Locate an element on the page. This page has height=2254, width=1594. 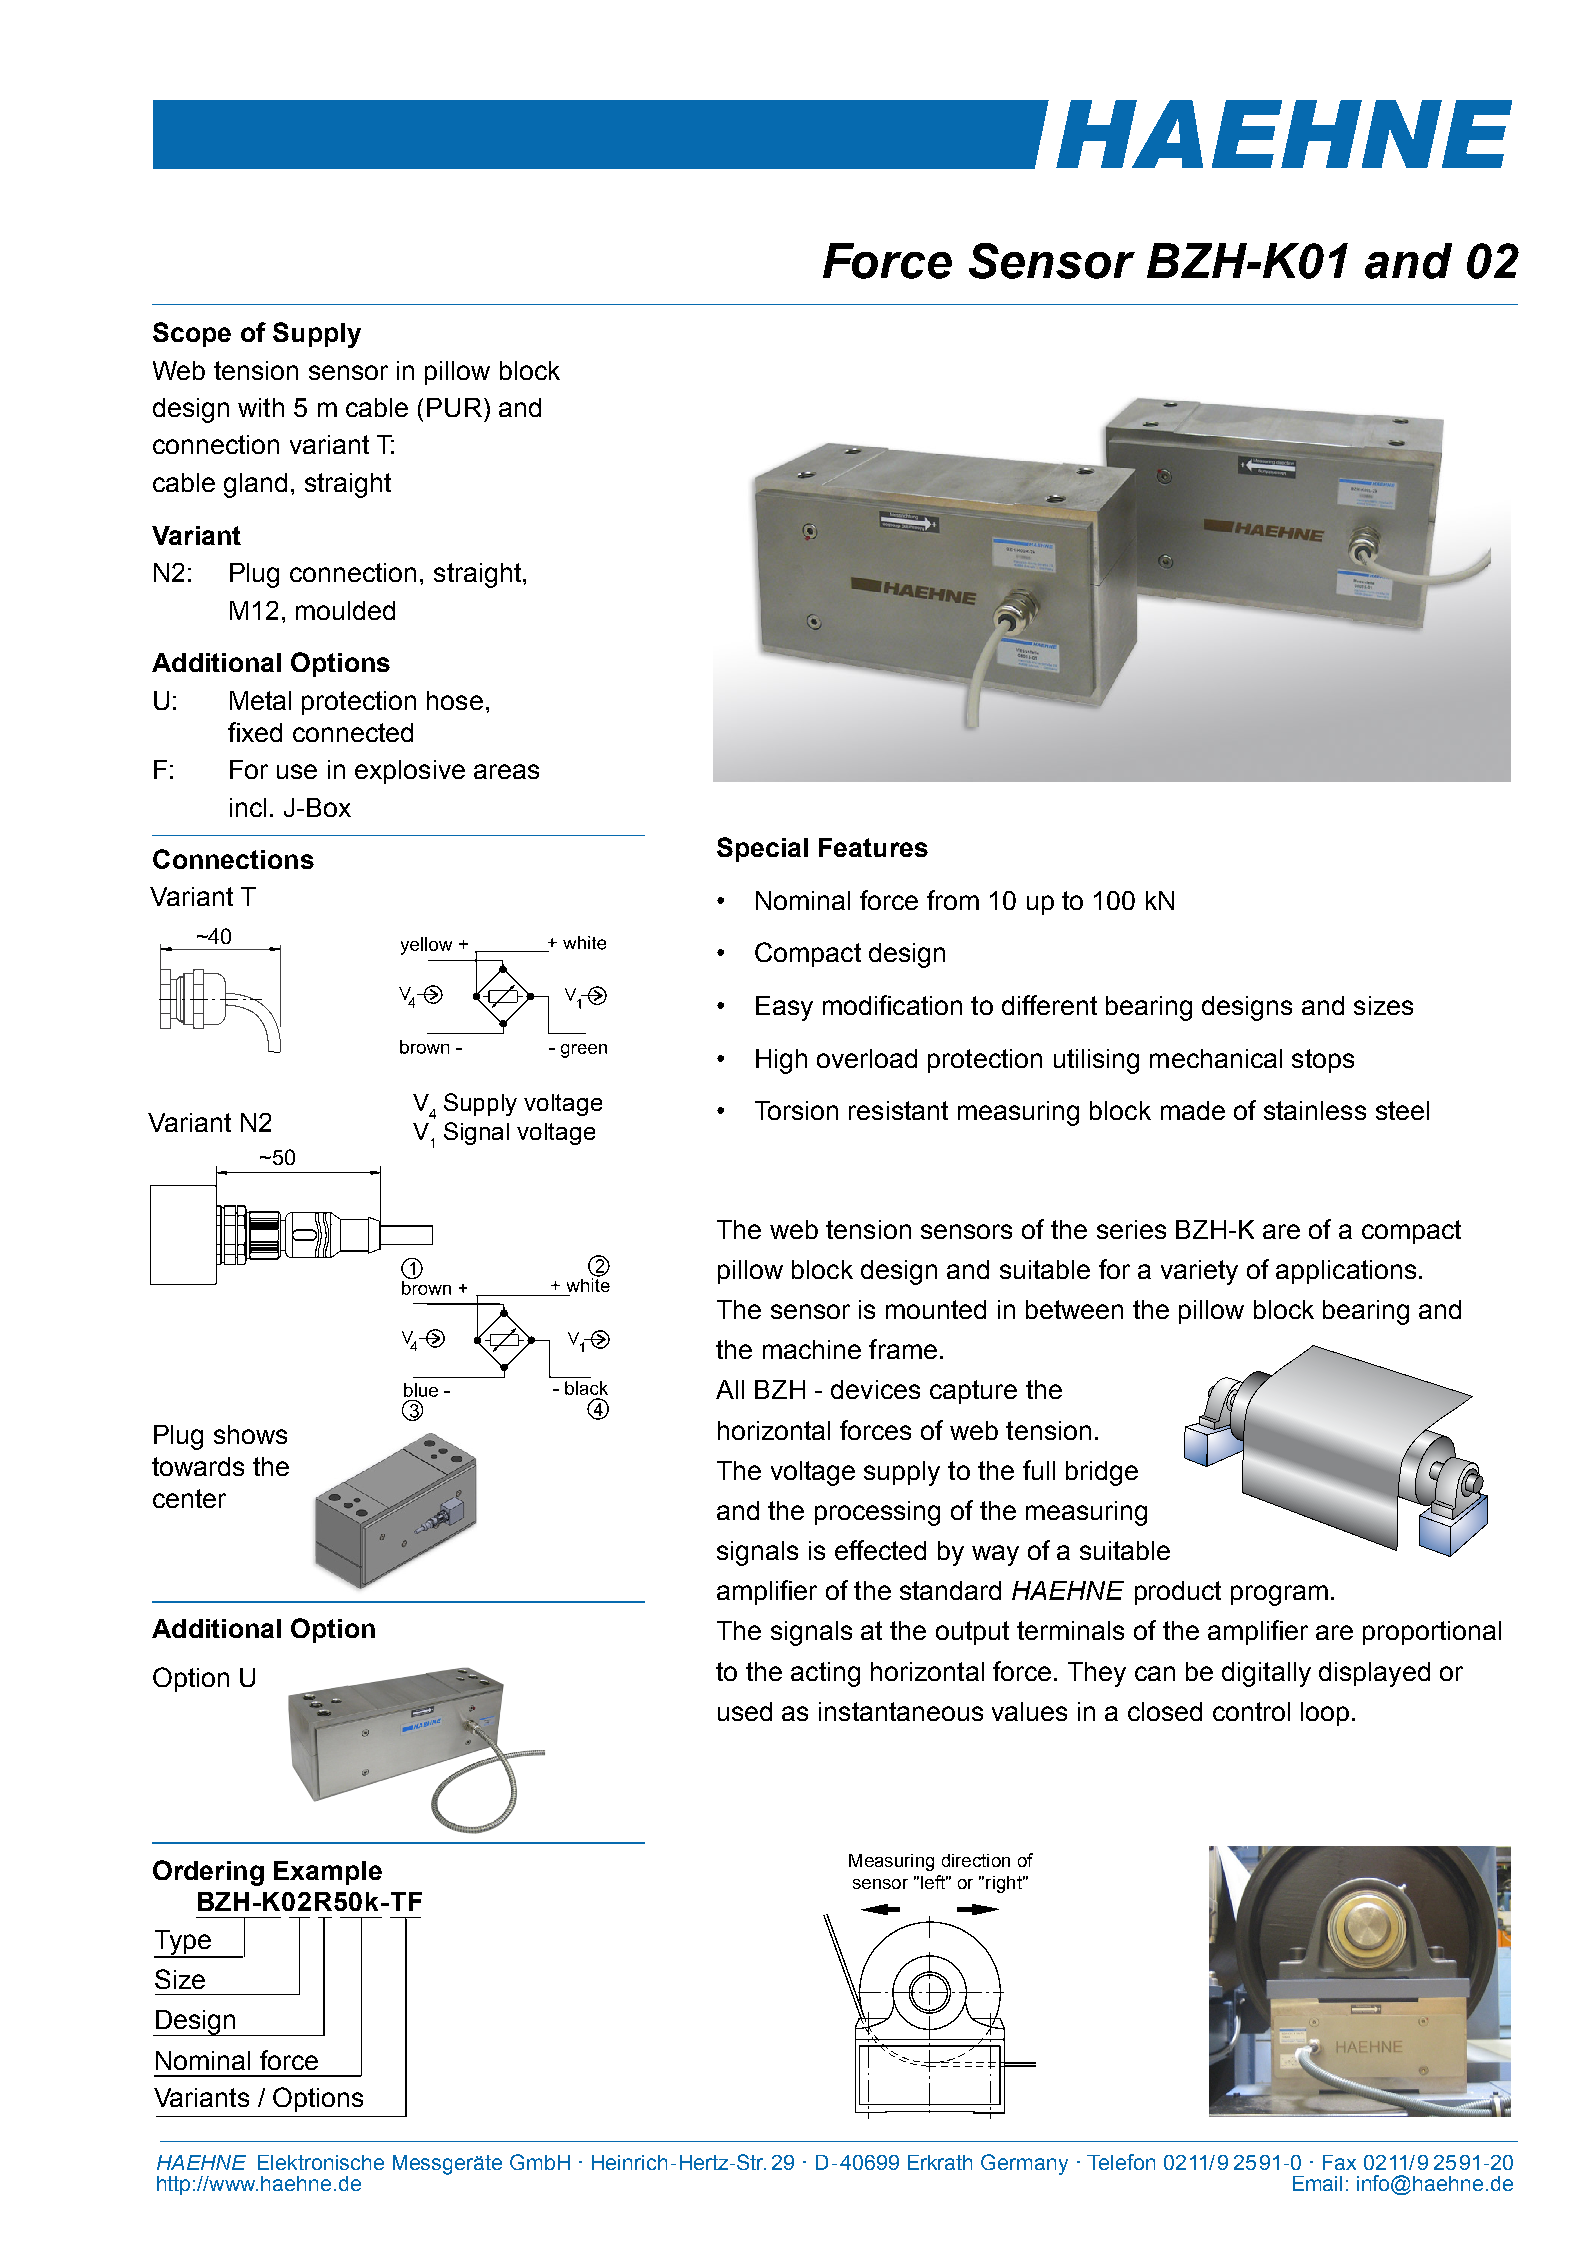
Features is located at coordinates (873, 847).
